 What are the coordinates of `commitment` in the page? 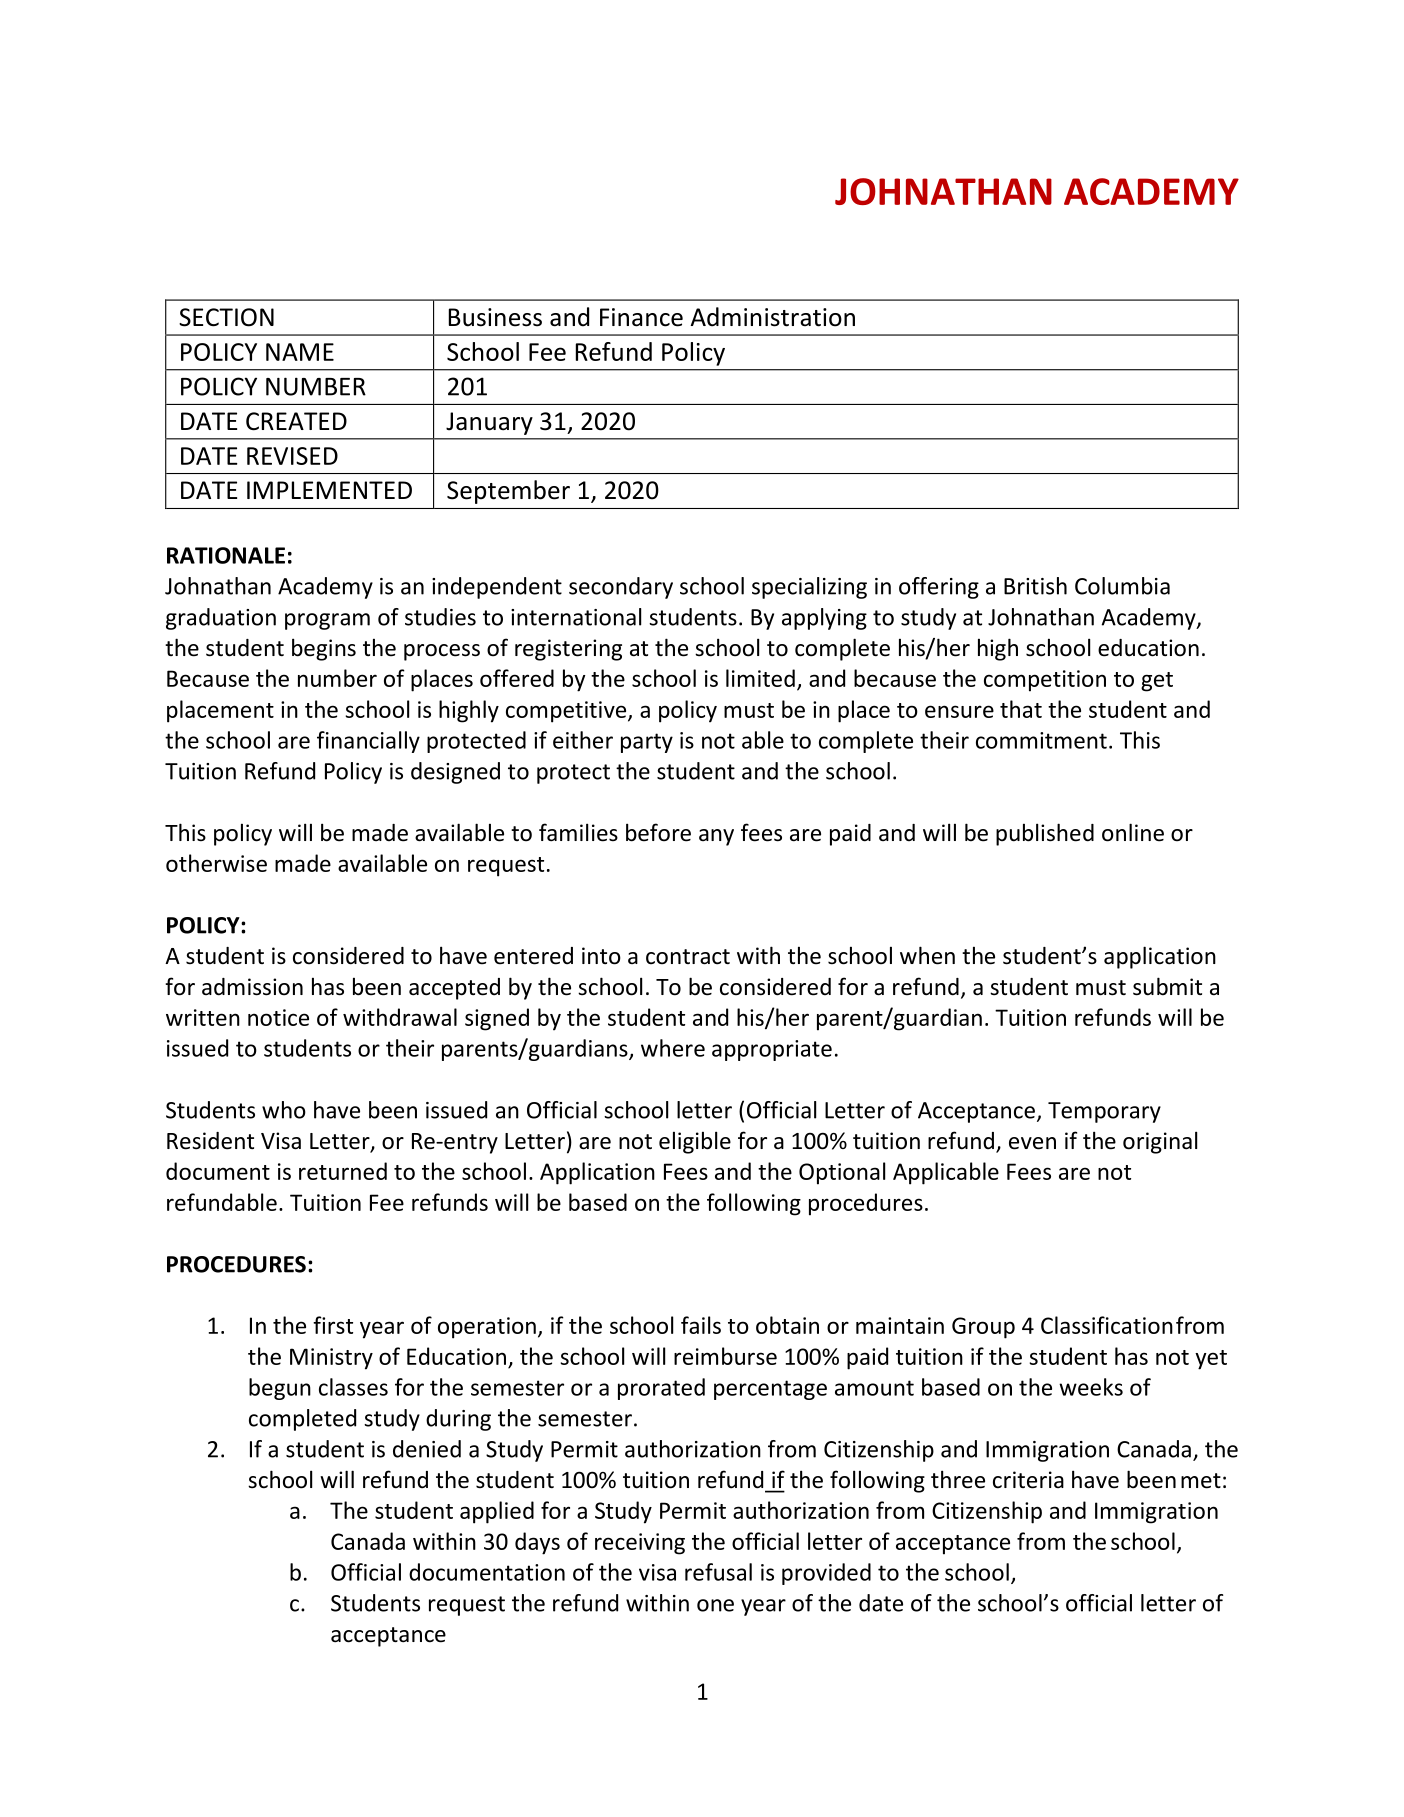 It's located at (1041, 740).
